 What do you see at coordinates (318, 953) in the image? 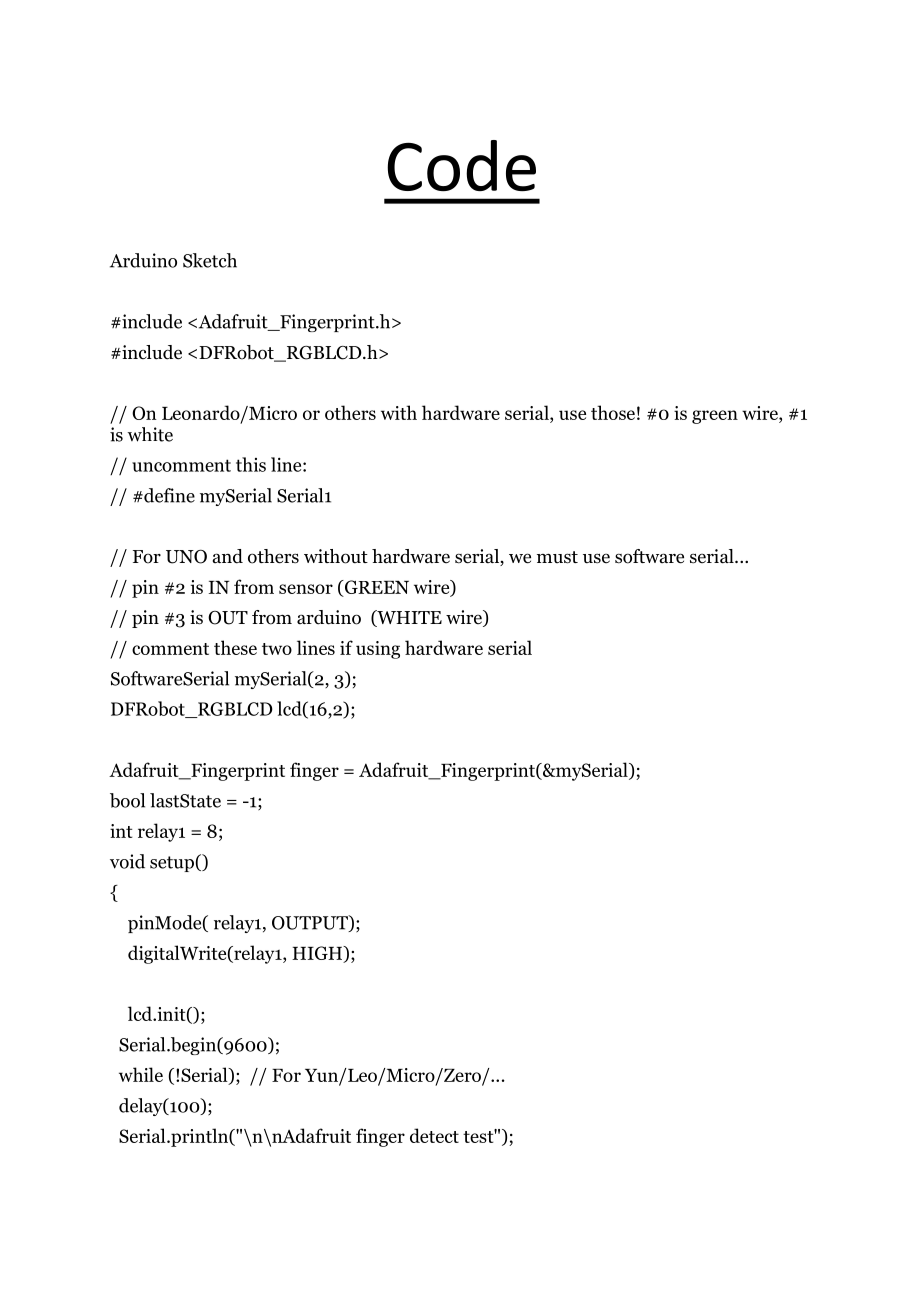
I see `HIGH` at bounding box center [318, 953].
